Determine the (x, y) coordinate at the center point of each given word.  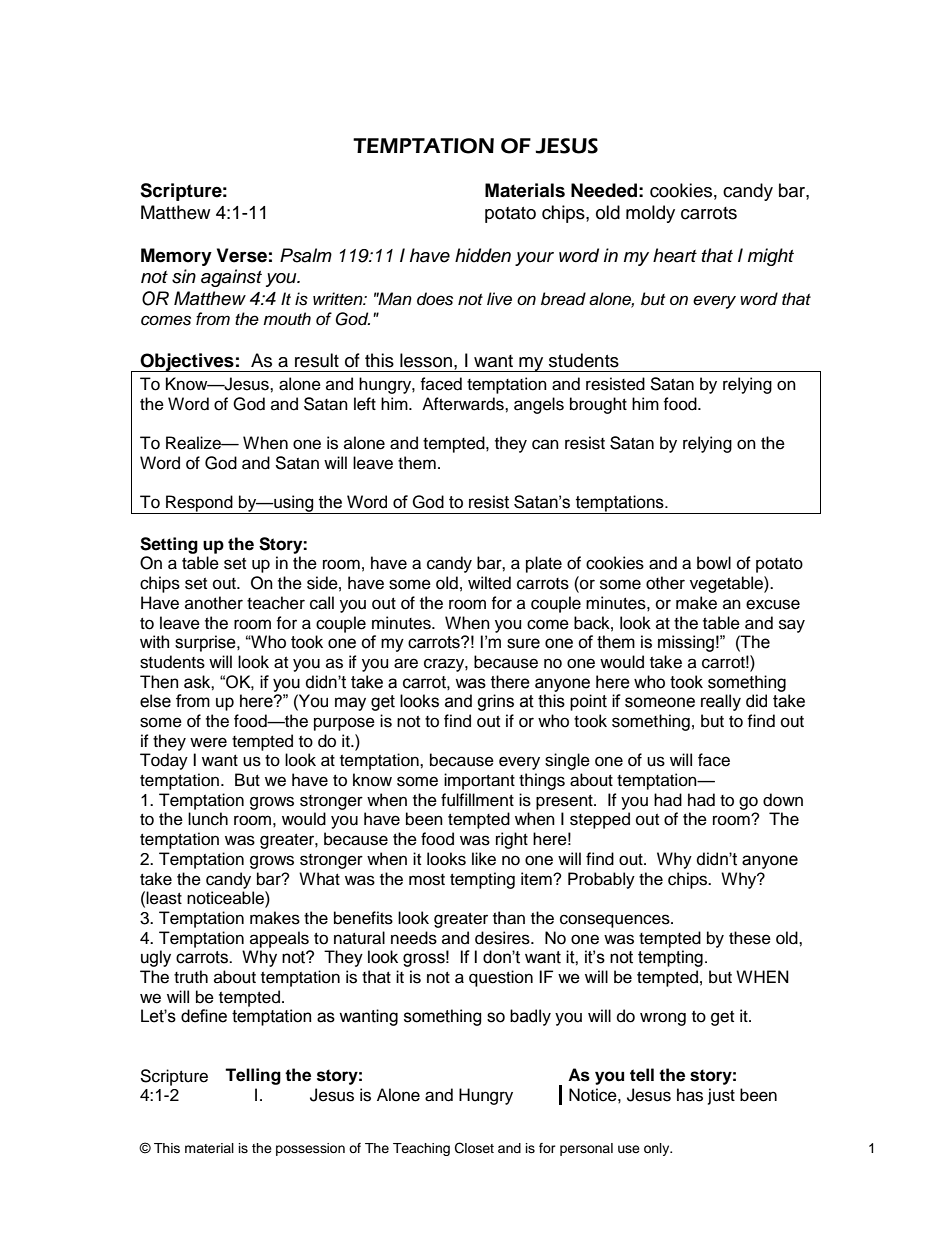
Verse (242, 255)
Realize (194, 443)
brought (598, 405)
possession (310, 1149)
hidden (483, 255)
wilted (489, 583)
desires (503, 938)
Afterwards (464, 404)
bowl (714, 563)
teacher (276, 603)
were (208, 742)
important (479, 781)
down (783, 800)
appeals (279, 939)
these (750, 938)
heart (675, 255)
